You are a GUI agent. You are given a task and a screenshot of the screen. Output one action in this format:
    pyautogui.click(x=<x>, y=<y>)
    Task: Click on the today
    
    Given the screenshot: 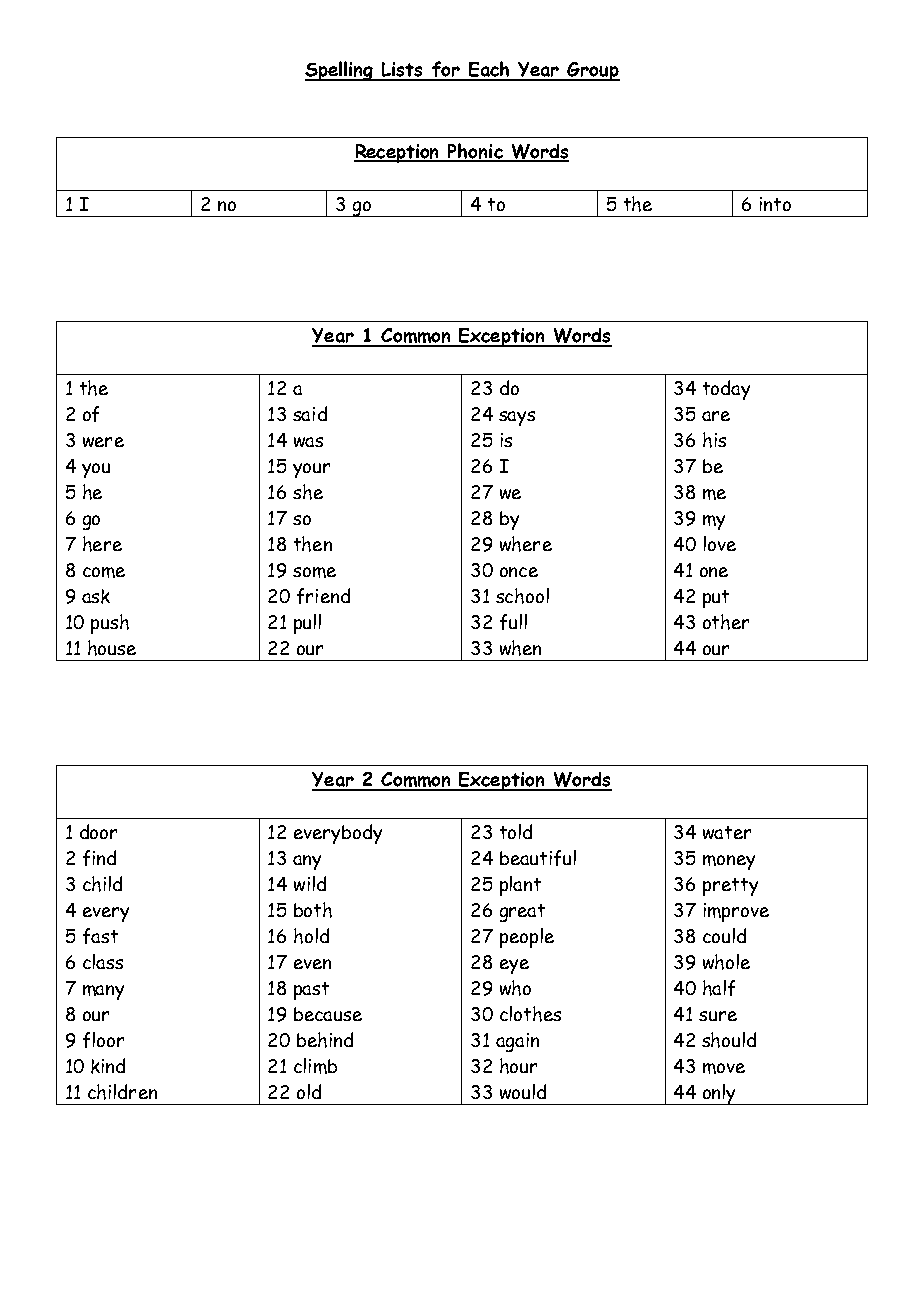 What is the action you would take?
    pyautogui.click(x=726, y=390)
